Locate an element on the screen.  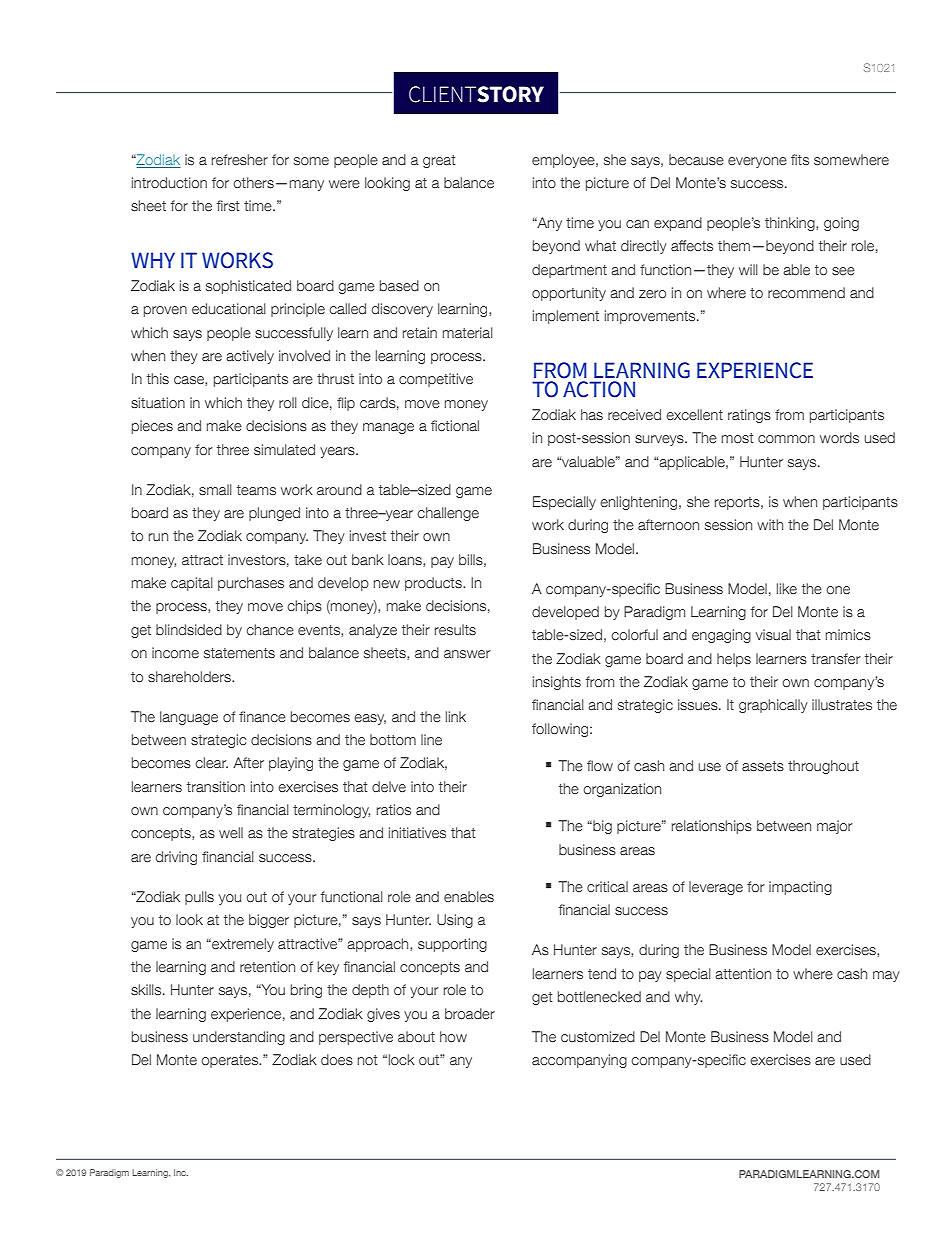
great is located at coordinates (439, 161).
